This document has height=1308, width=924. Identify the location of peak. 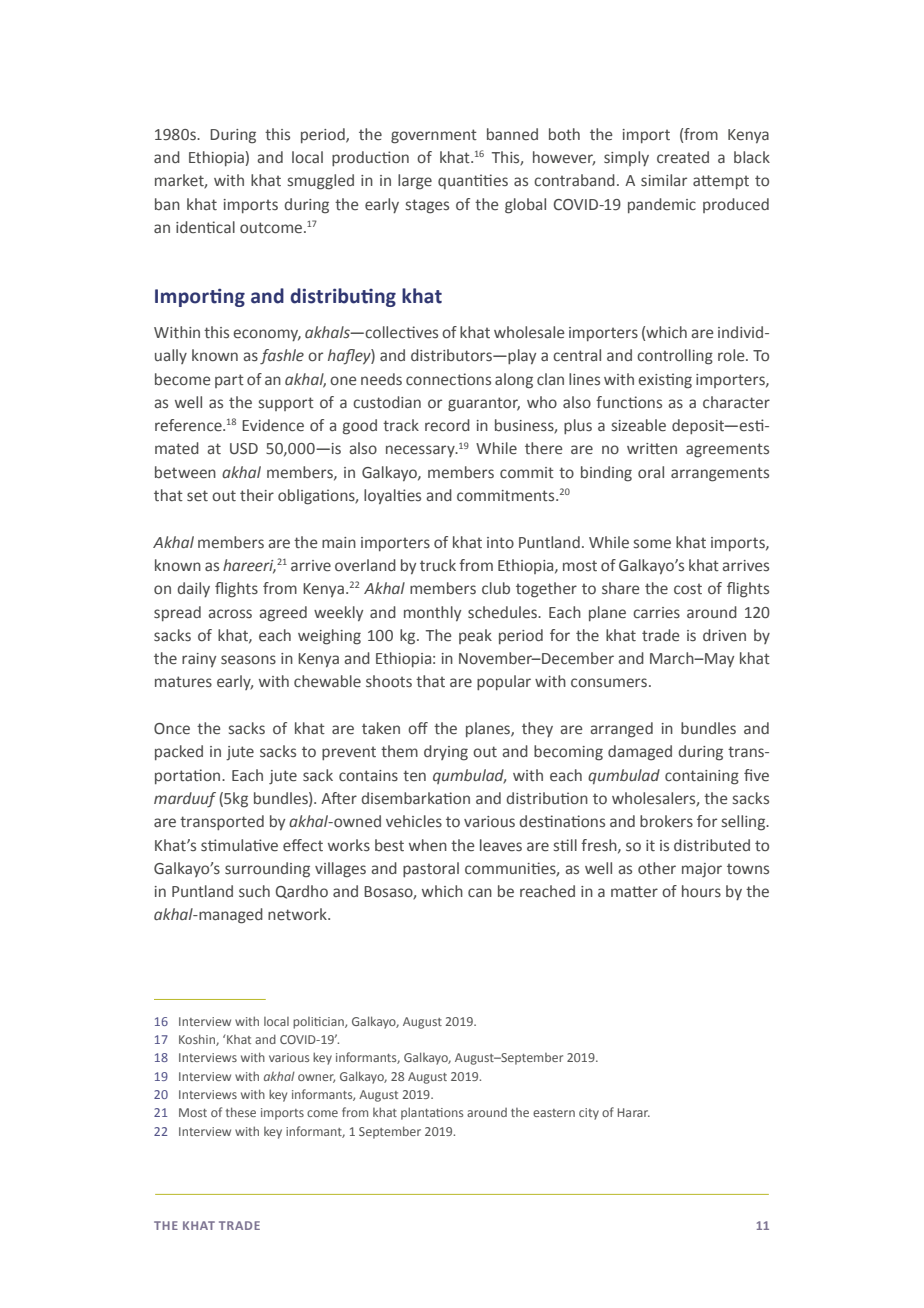
(475, 636).
